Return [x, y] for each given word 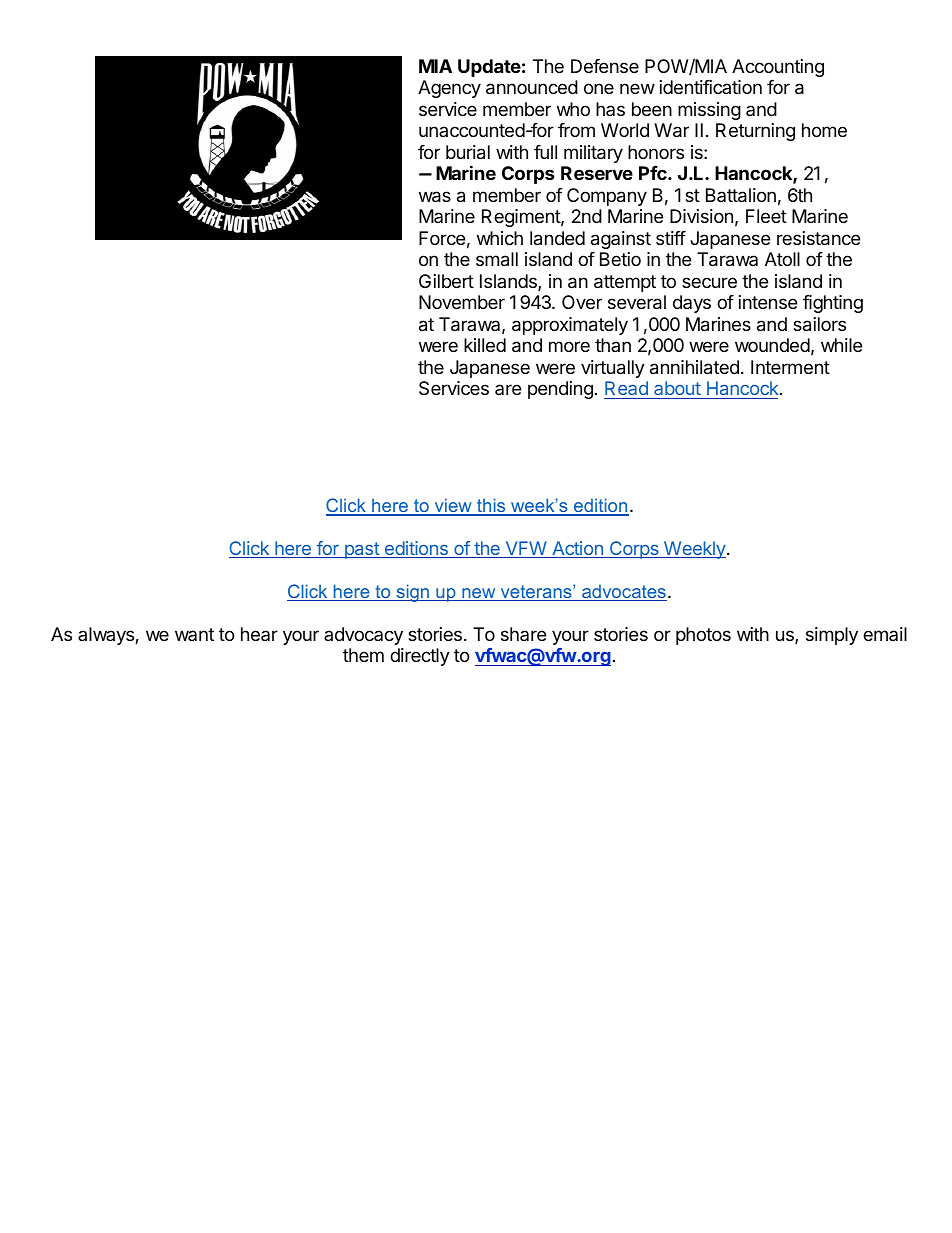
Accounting [778, 68]
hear [259, 634]
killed [485, 345]
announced [532, 87]
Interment [790, 367]
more [569, 346]
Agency [449, 89]
